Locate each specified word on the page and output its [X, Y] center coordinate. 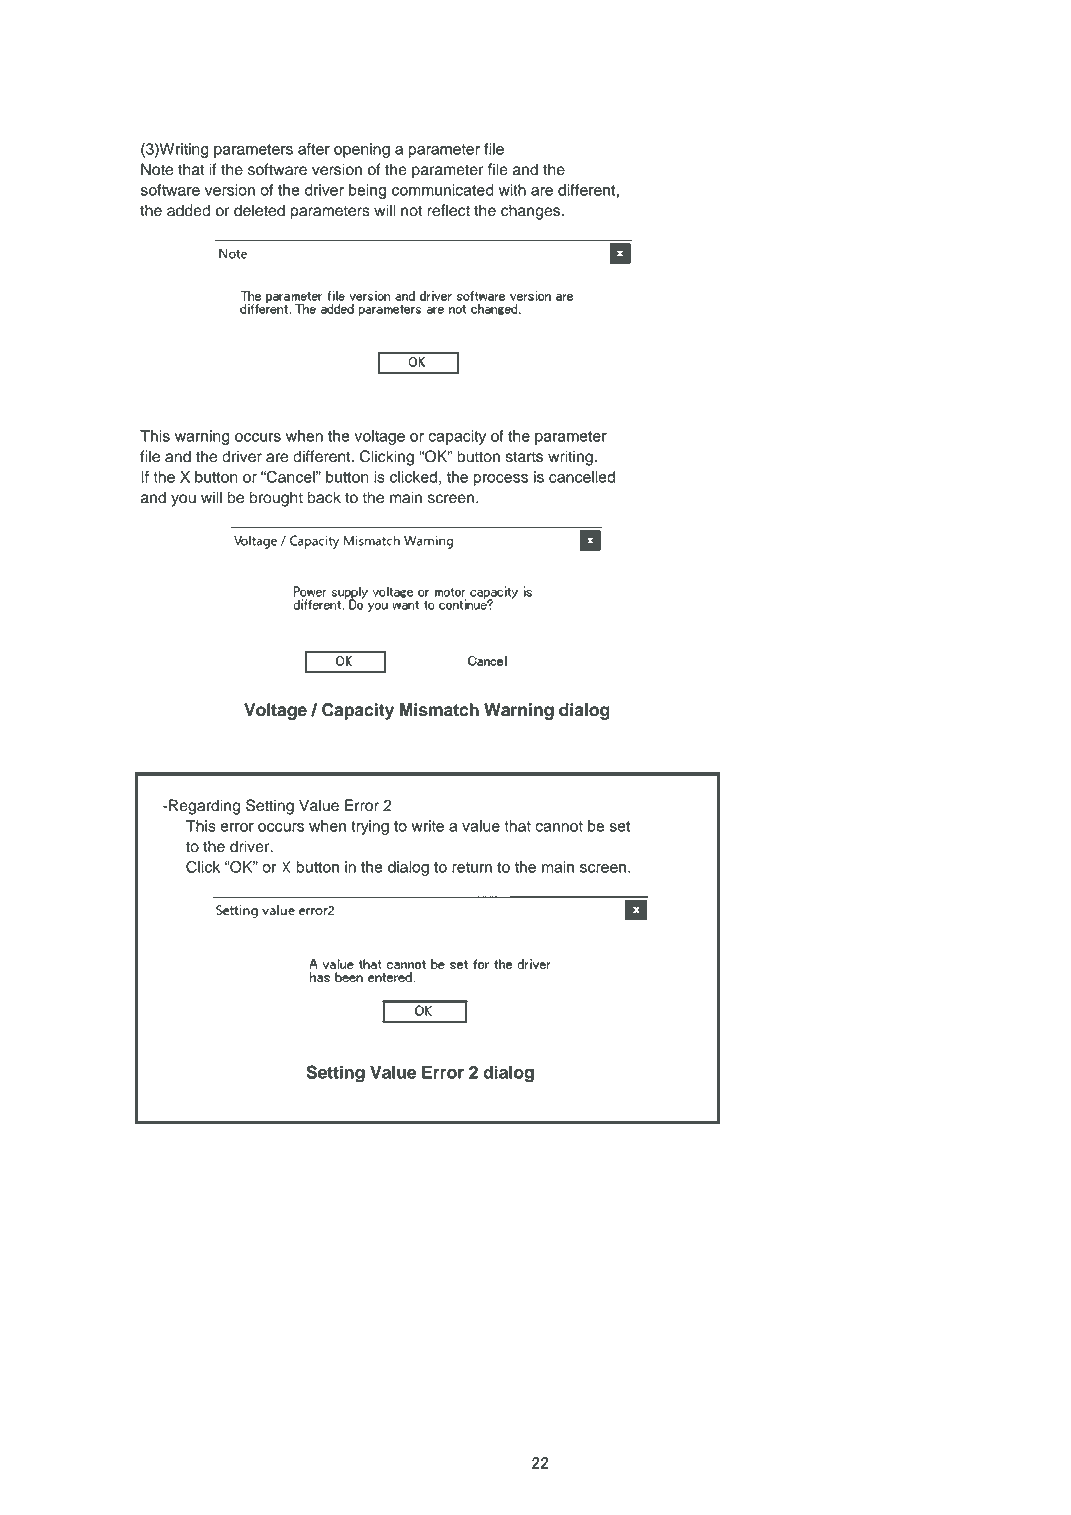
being [367, 191]
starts [524, 457]
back [324, 497]
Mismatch [439, 710]
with [512, 190]
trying [370, 827]
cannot [559, 826]
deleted [259, 210]
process [501, 480]
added [188, 210]
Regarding [204, 807]
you [183, 500]
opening [362, 150]
